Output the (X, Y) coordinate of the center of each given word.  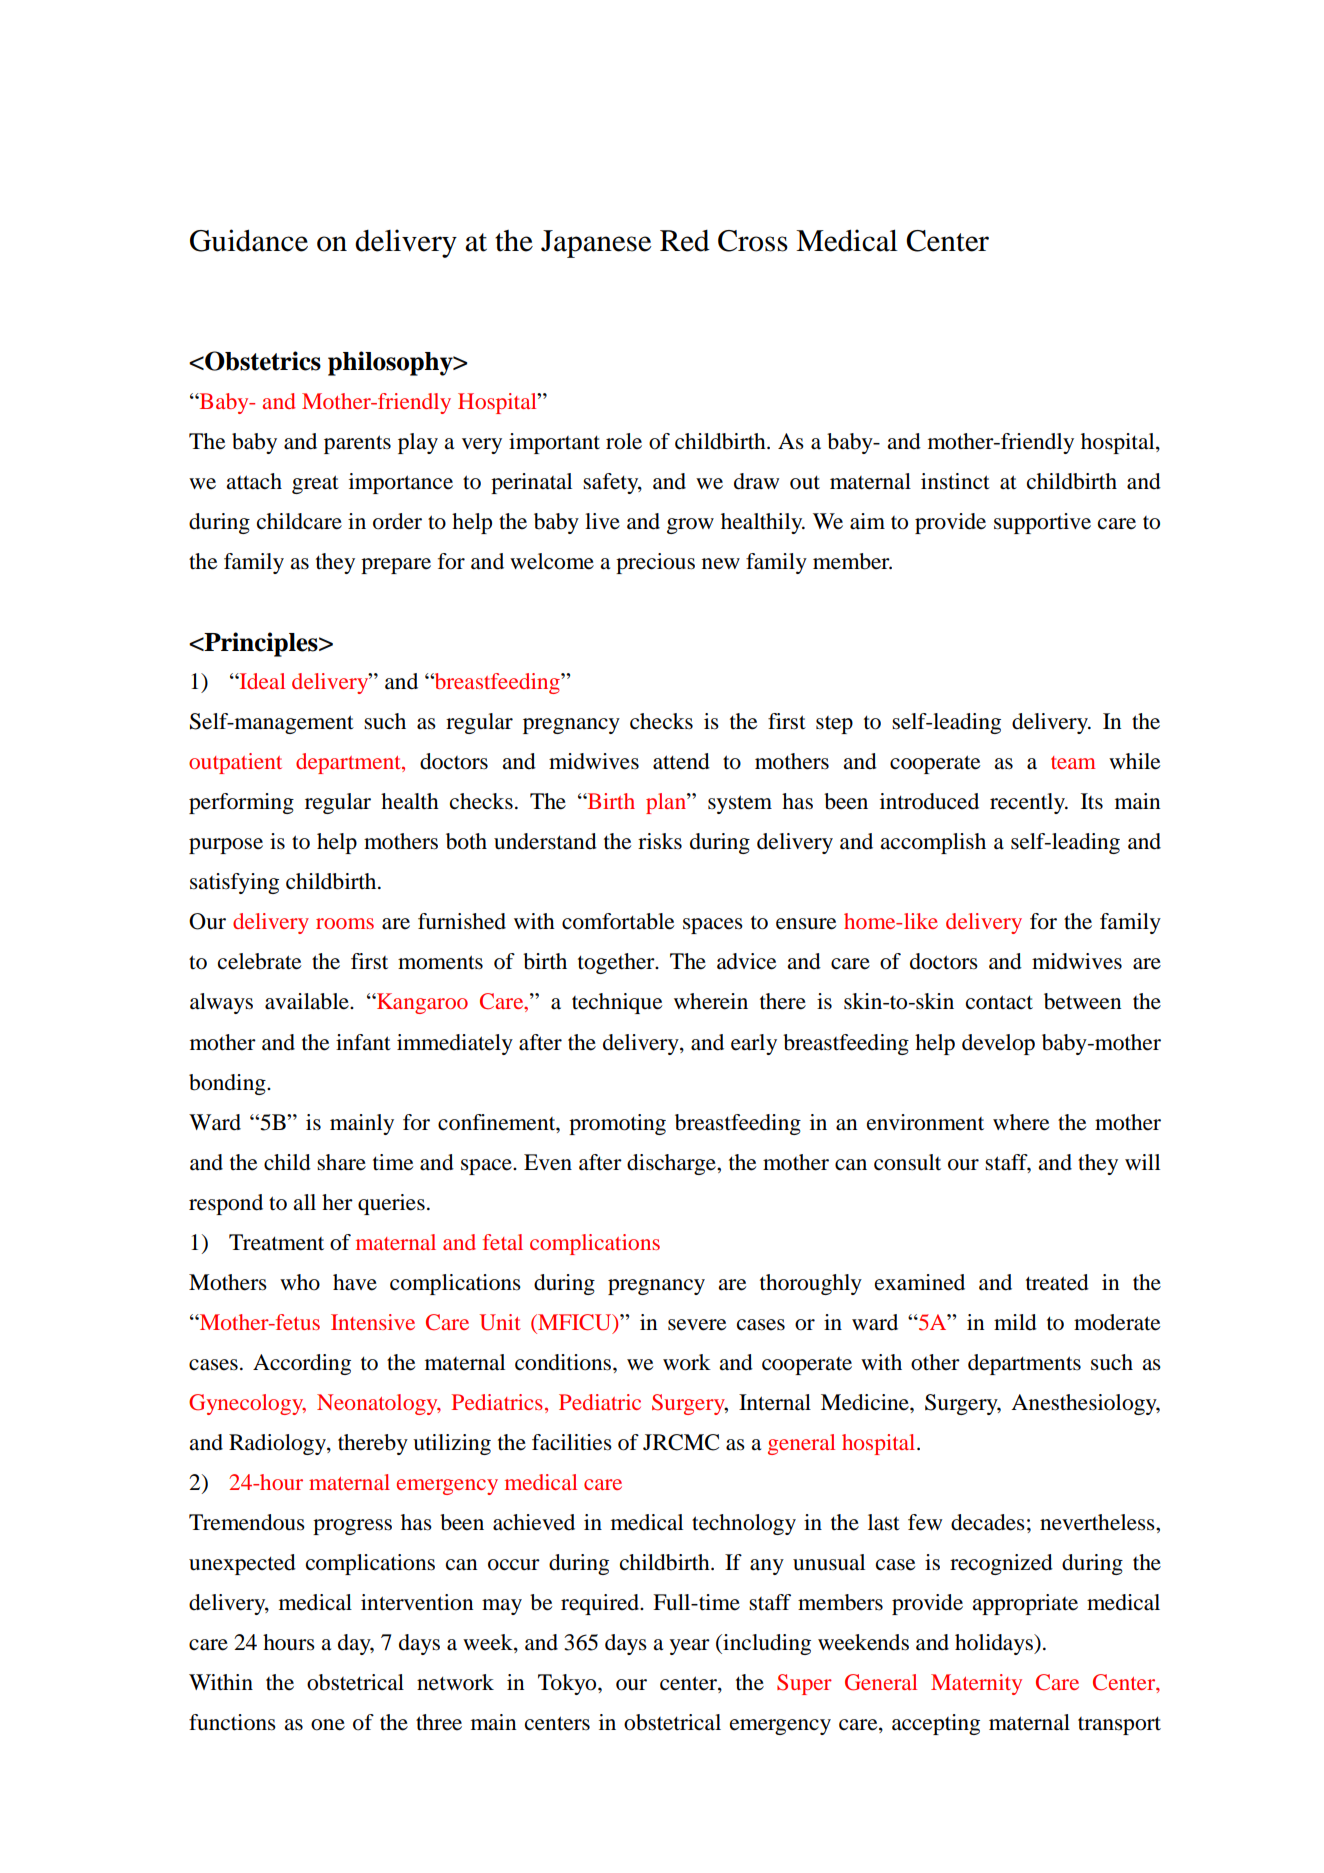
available (308, 1001)
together (617, 963)
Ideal (261, 681)
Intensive (373, 1322)
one (328, 1725)
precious (655, 563)
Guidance (249, 240)
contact (999, 1002)
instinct (955, 481)
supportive (1042, 523)
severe (697, 1325)
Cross (753, 241)
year (690, 1647)
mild (1015, 1322)
